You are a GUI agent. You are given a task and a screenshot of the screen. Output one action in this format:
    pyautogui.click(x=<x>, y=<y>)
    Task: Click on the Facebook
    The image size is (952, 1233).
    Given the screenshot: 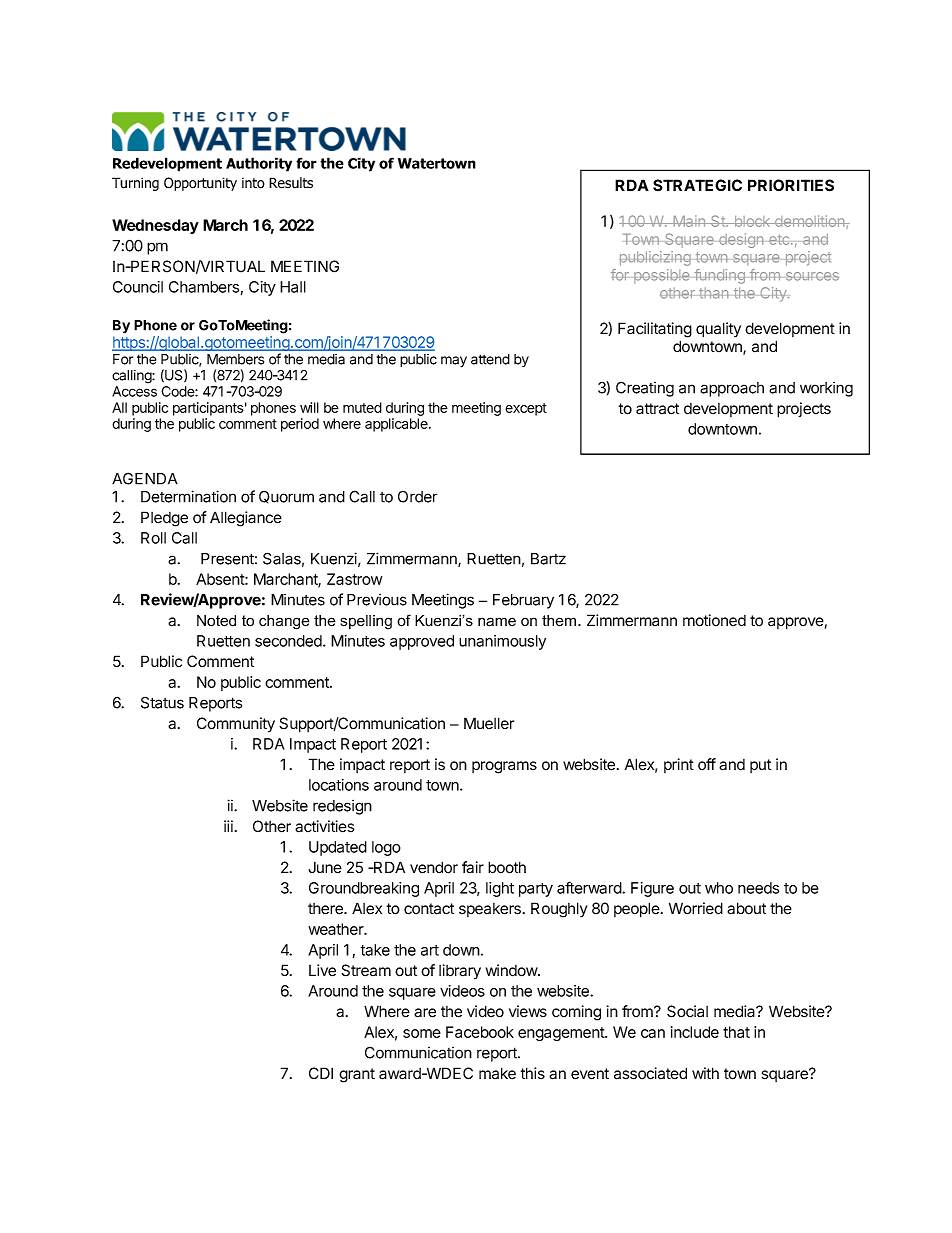 What is the action you would take?
    pyautogui.click(x=480, y=1032)
